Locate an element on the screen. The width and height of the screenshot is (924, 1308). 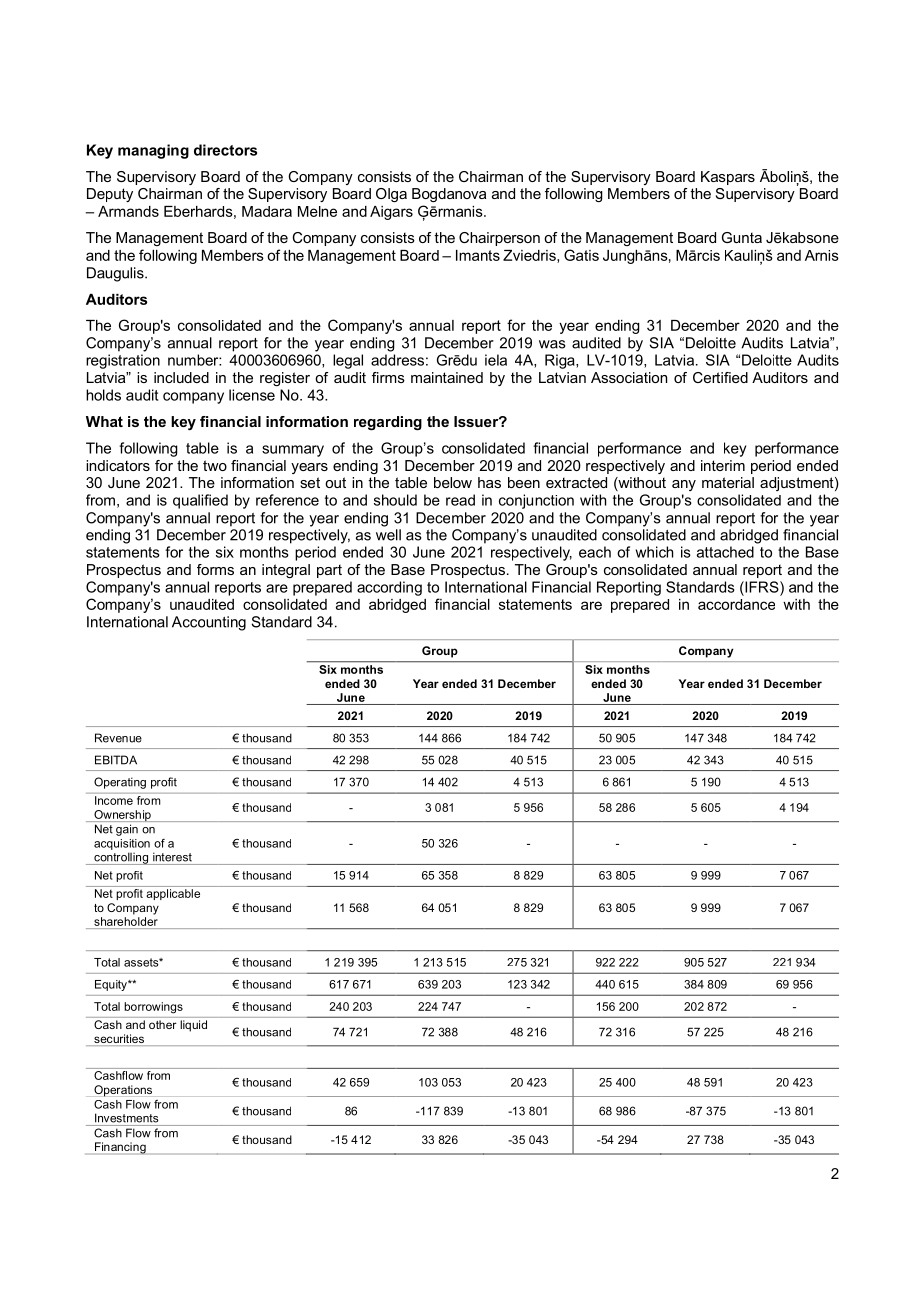
managing is located at coordinates (153, 151).
